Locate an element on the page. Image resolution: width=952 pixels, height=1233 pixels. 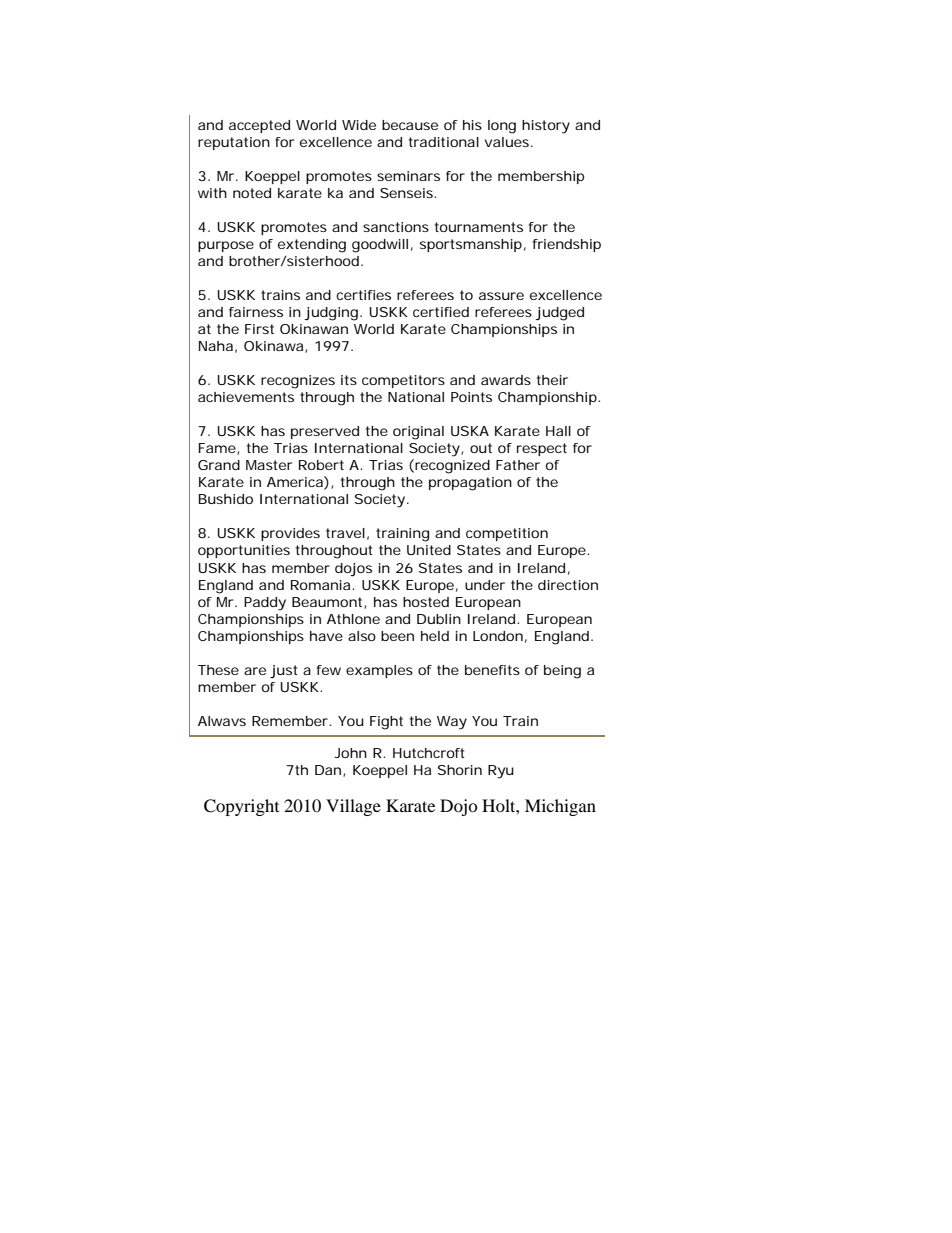
values is located at coordinates (508, 142).
